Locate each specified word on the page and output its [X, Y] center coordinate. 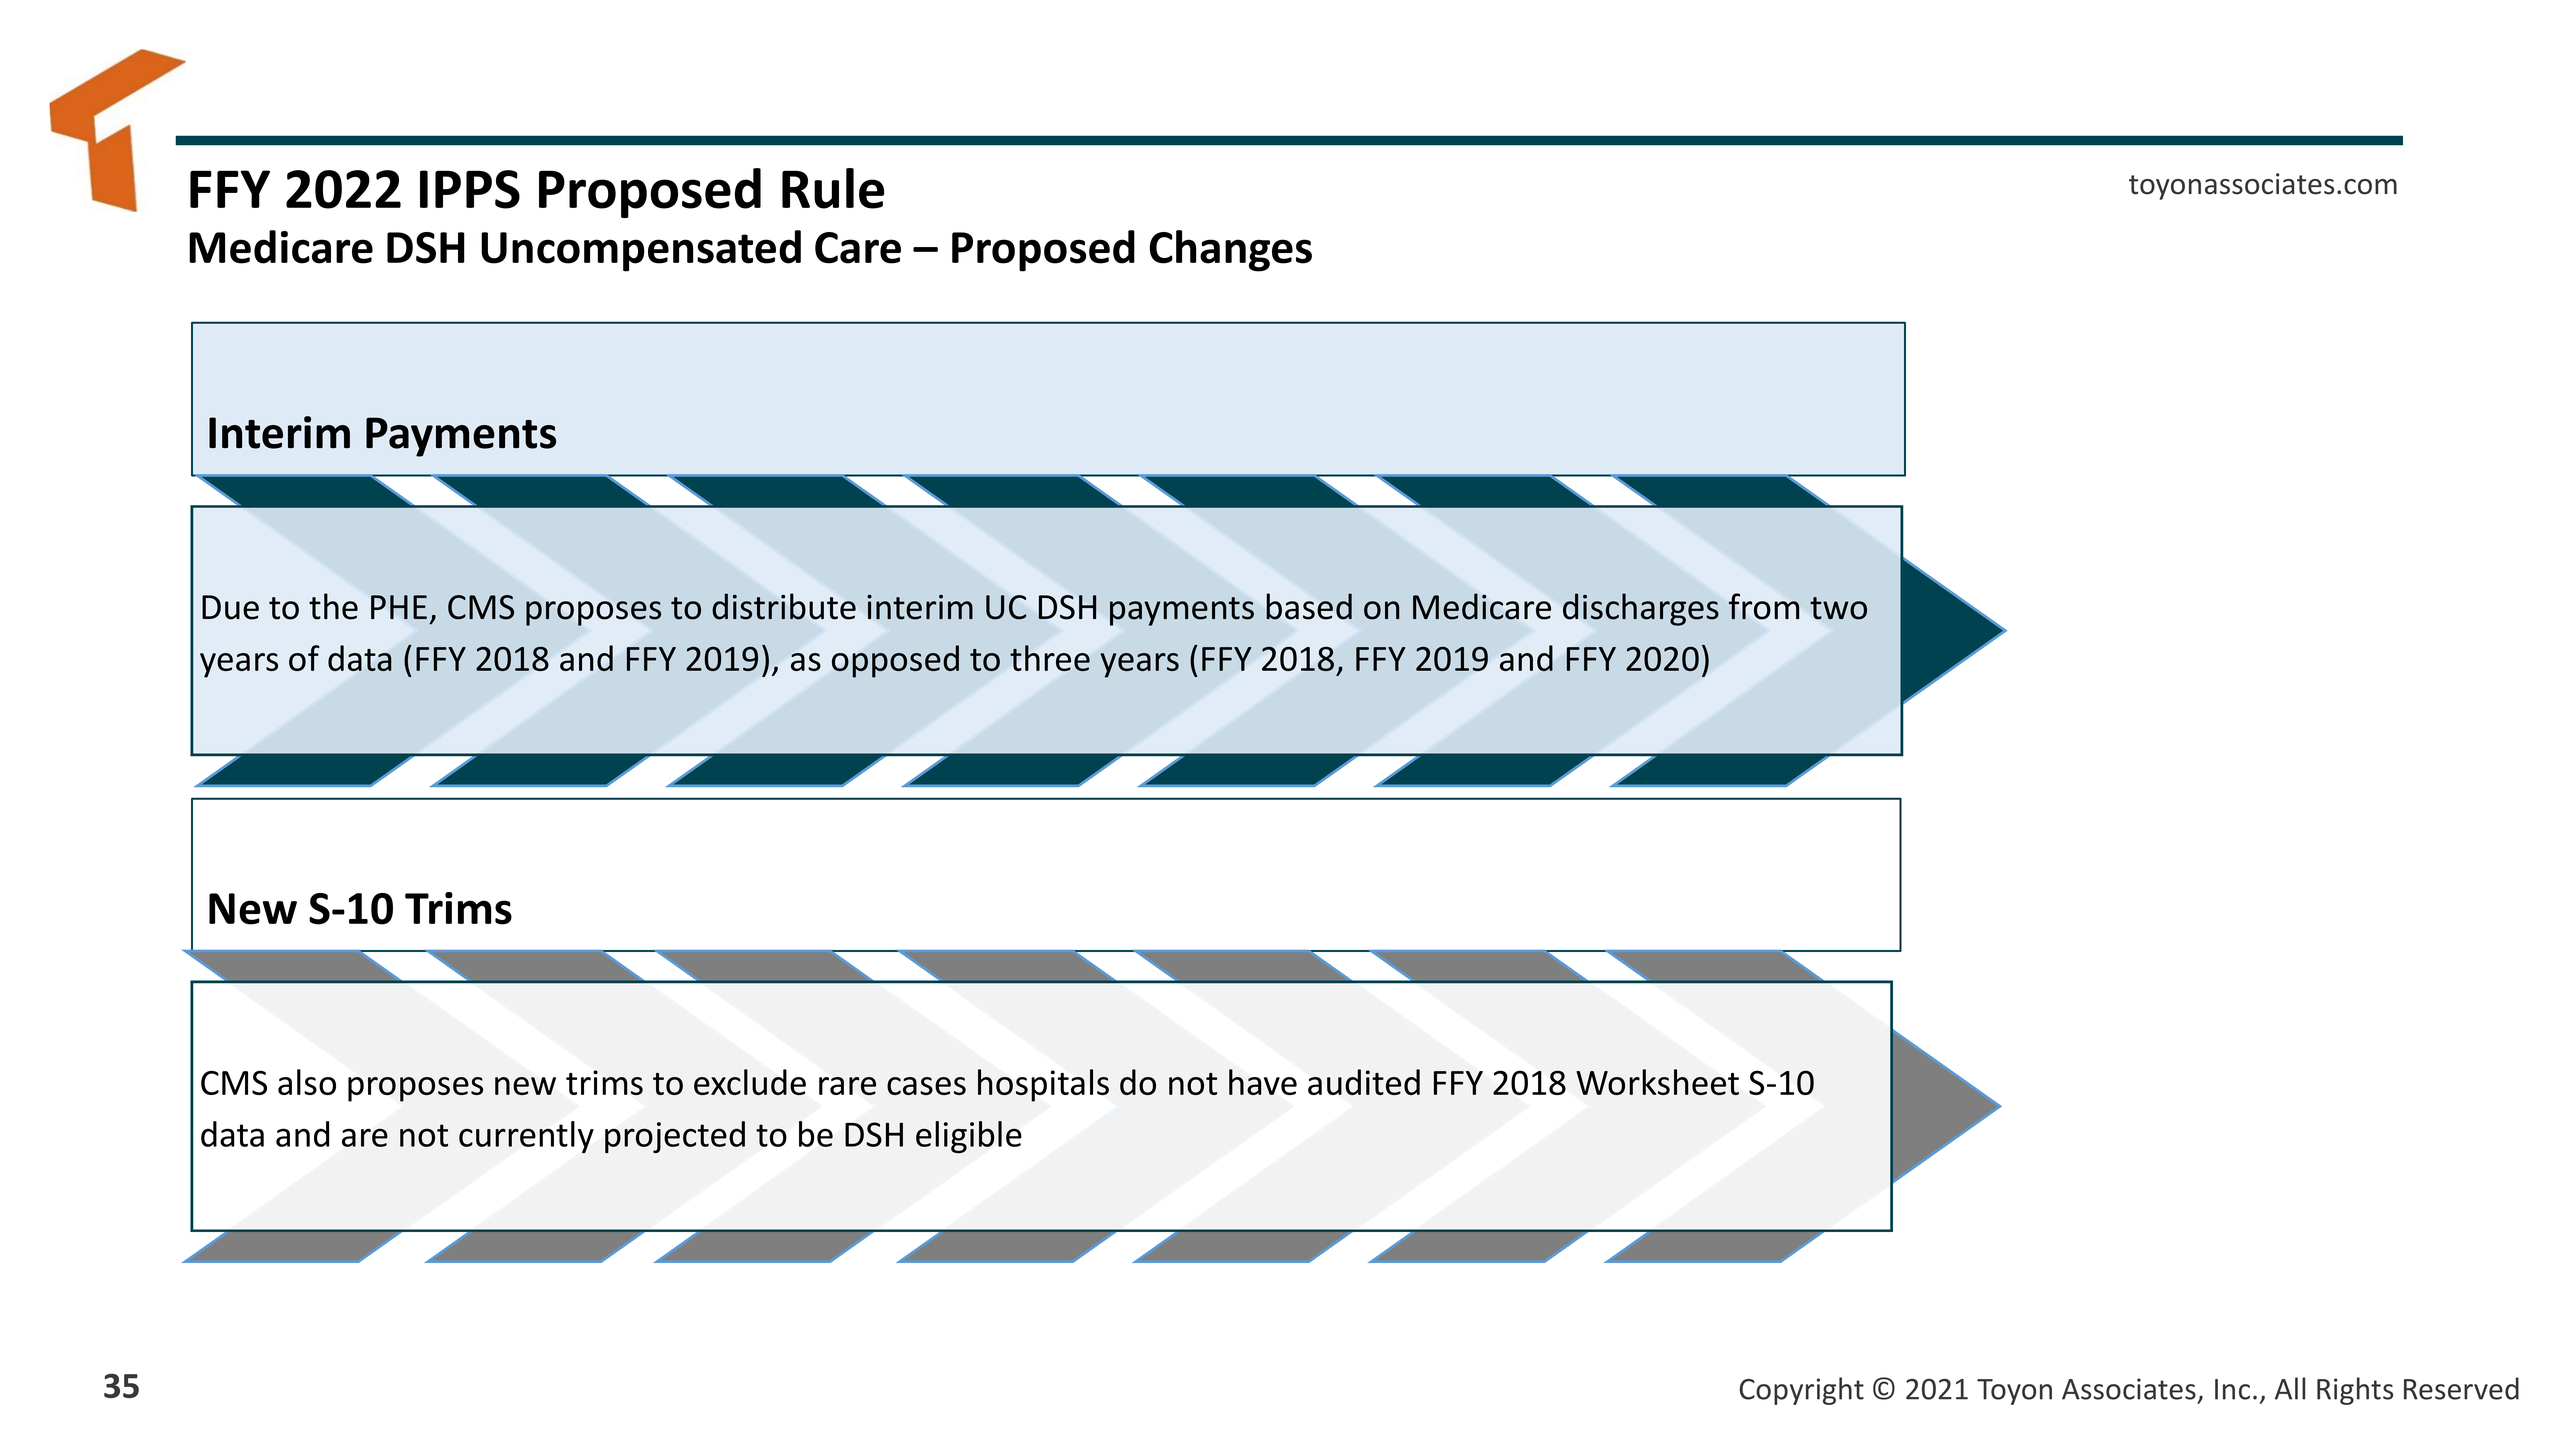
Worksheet [1657, 1082]
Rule [833, 188]
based [1309, 606]
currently [526, 1137]
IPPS [470, 189]
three [1050, 658]
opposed [895, 661]
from [1764, 606]
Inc [2232, 1389]
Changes [1231, 251]
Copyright [1802, 1391]
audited [1364, 1082]
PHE [399, 607]
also [307, 1082]
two [1838, 608]
